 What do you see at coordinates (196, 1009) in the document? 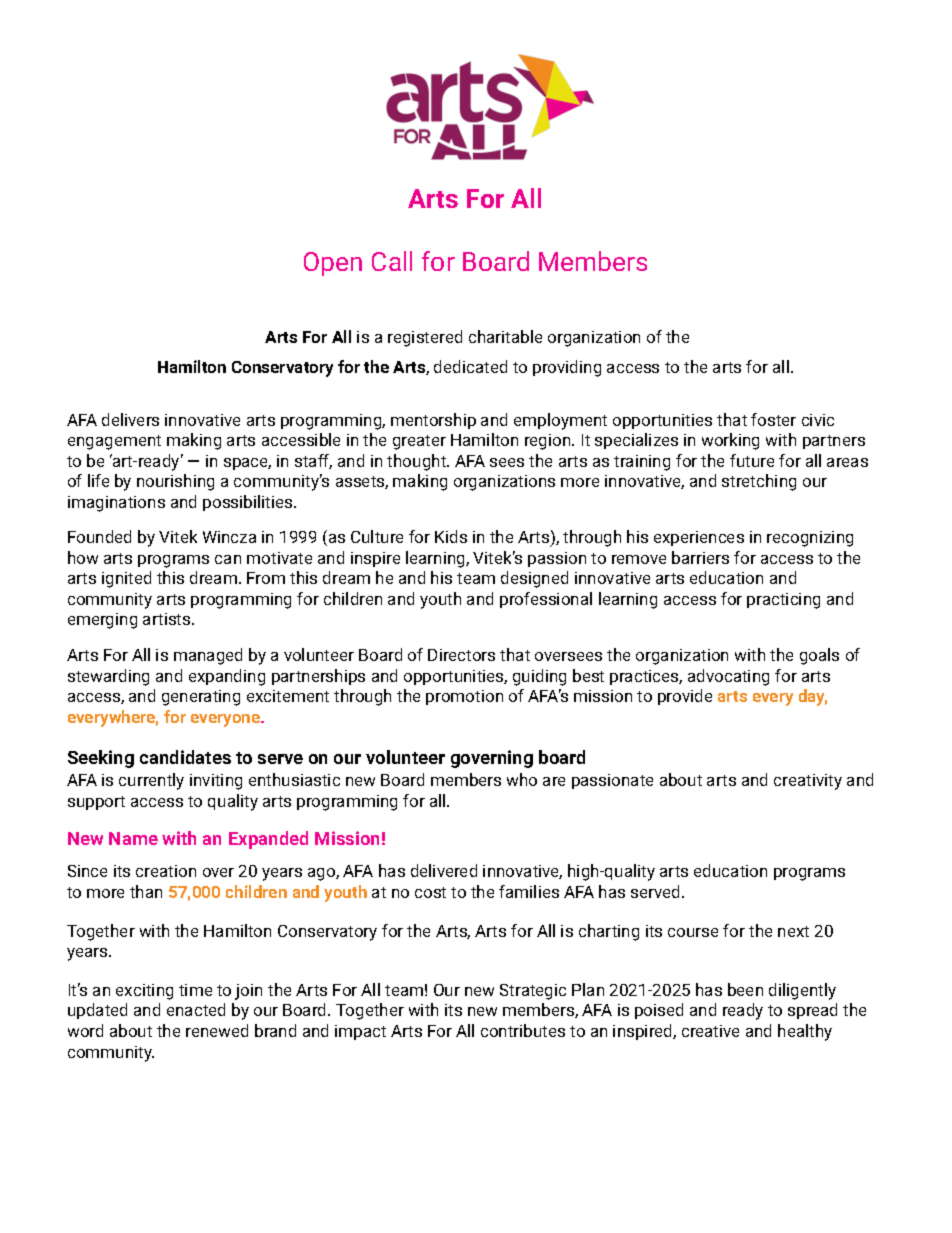
I see `enacted` at bounding box center [196, 1009].
